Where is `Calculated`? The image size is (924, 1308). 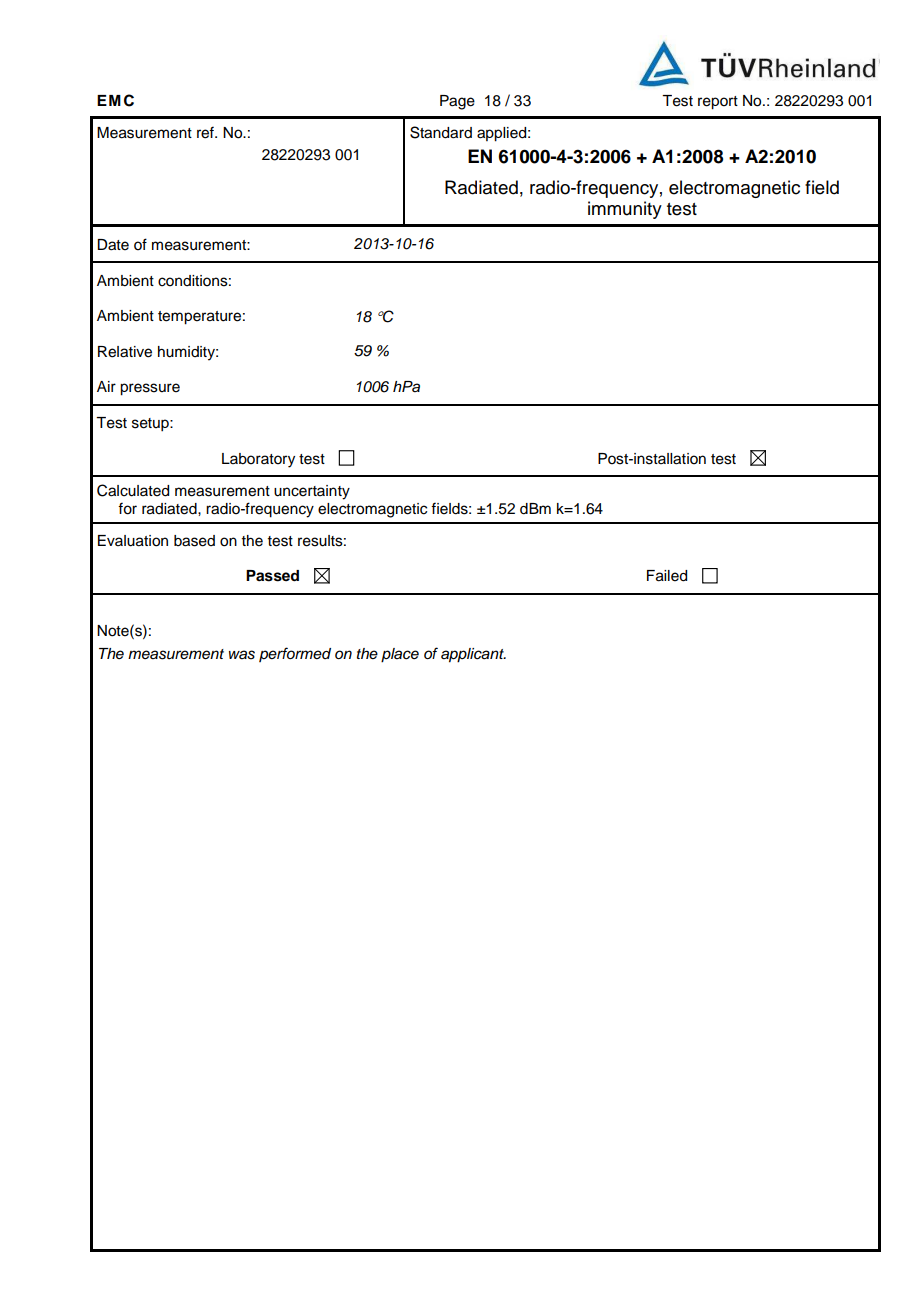 Calculated is located at coordinates (133, 490).
